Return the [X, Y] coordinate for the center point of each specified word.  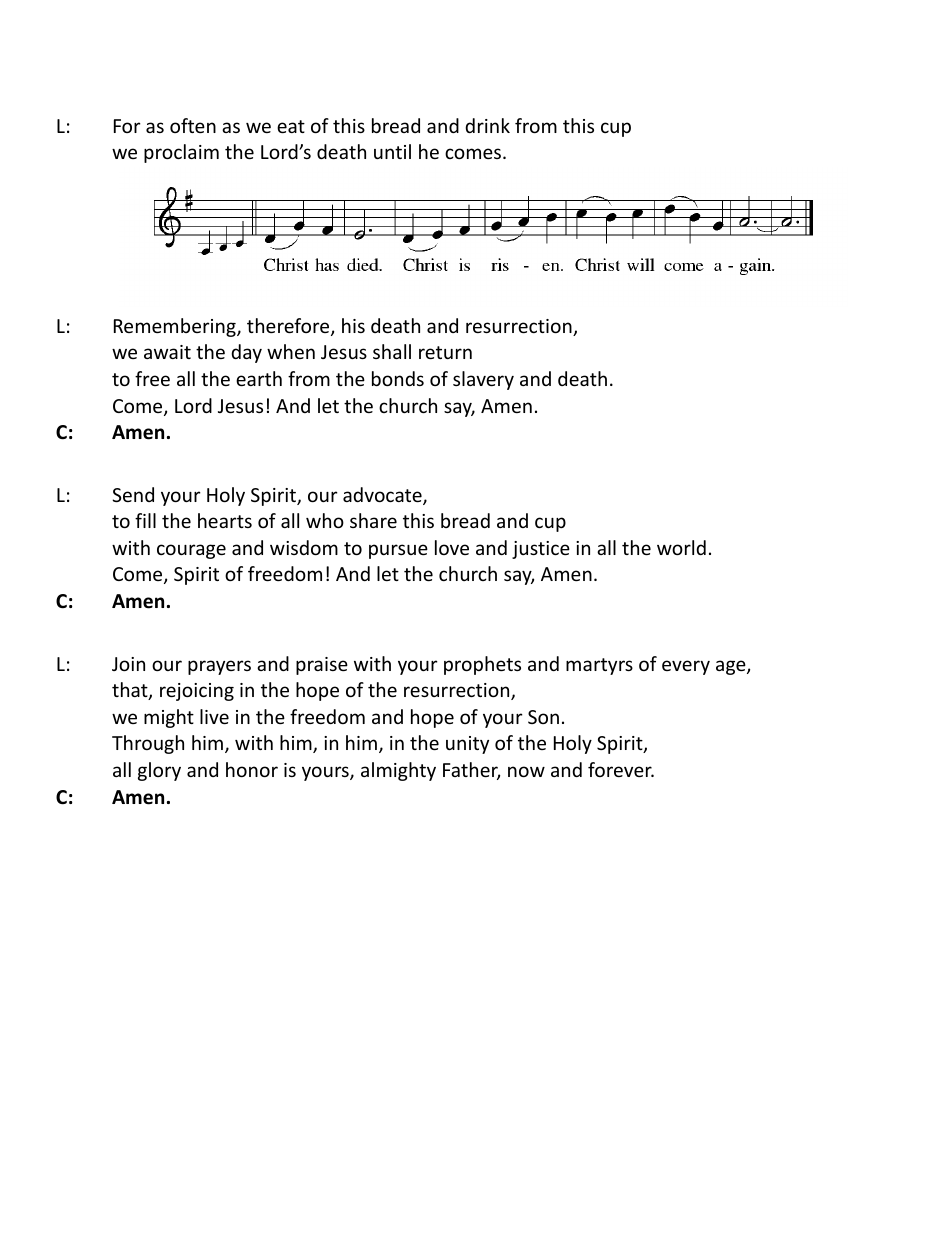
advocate [383, 496]
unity [467, 745]
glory [159, 771]
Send [133, 494]
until [392, 151]
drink [487, 125]
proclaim [181, 153]
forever [621, 769]
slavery [483, 380]
